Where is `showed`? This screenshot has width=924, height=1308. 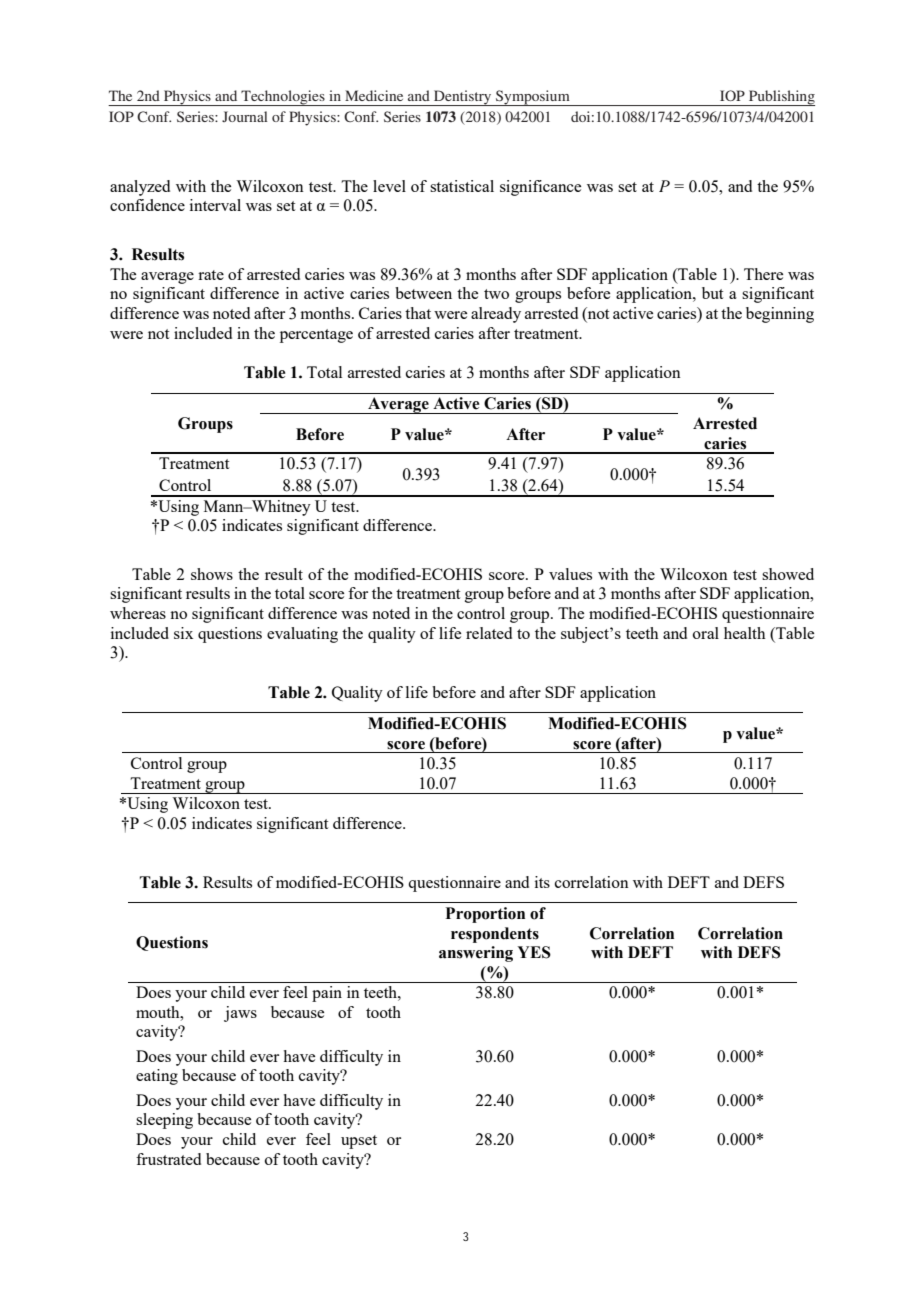
showed is located at coordinates (788, 574).
